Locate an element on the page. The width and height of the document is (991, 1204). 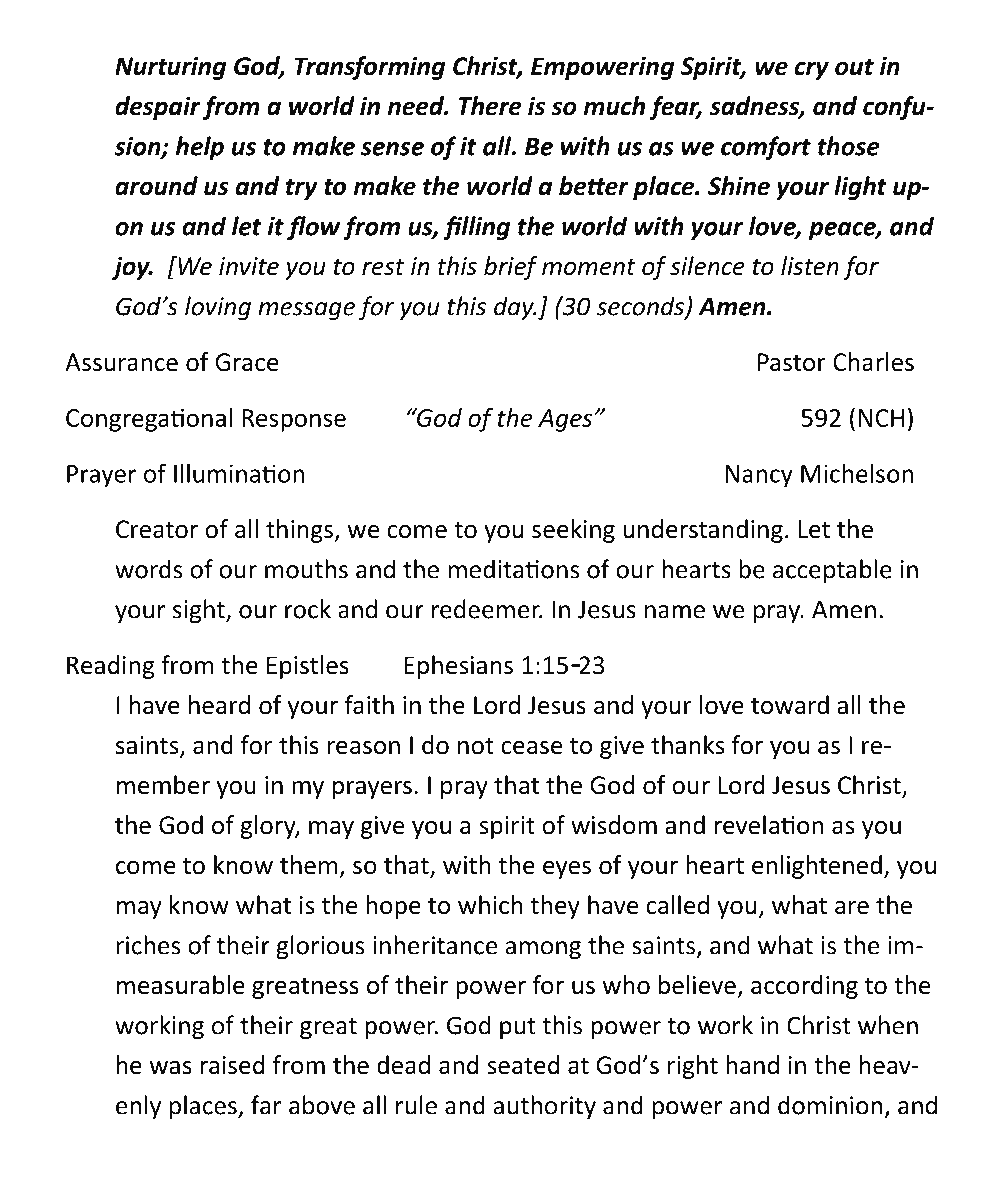
meditations is located at coordinates (514, 569).
